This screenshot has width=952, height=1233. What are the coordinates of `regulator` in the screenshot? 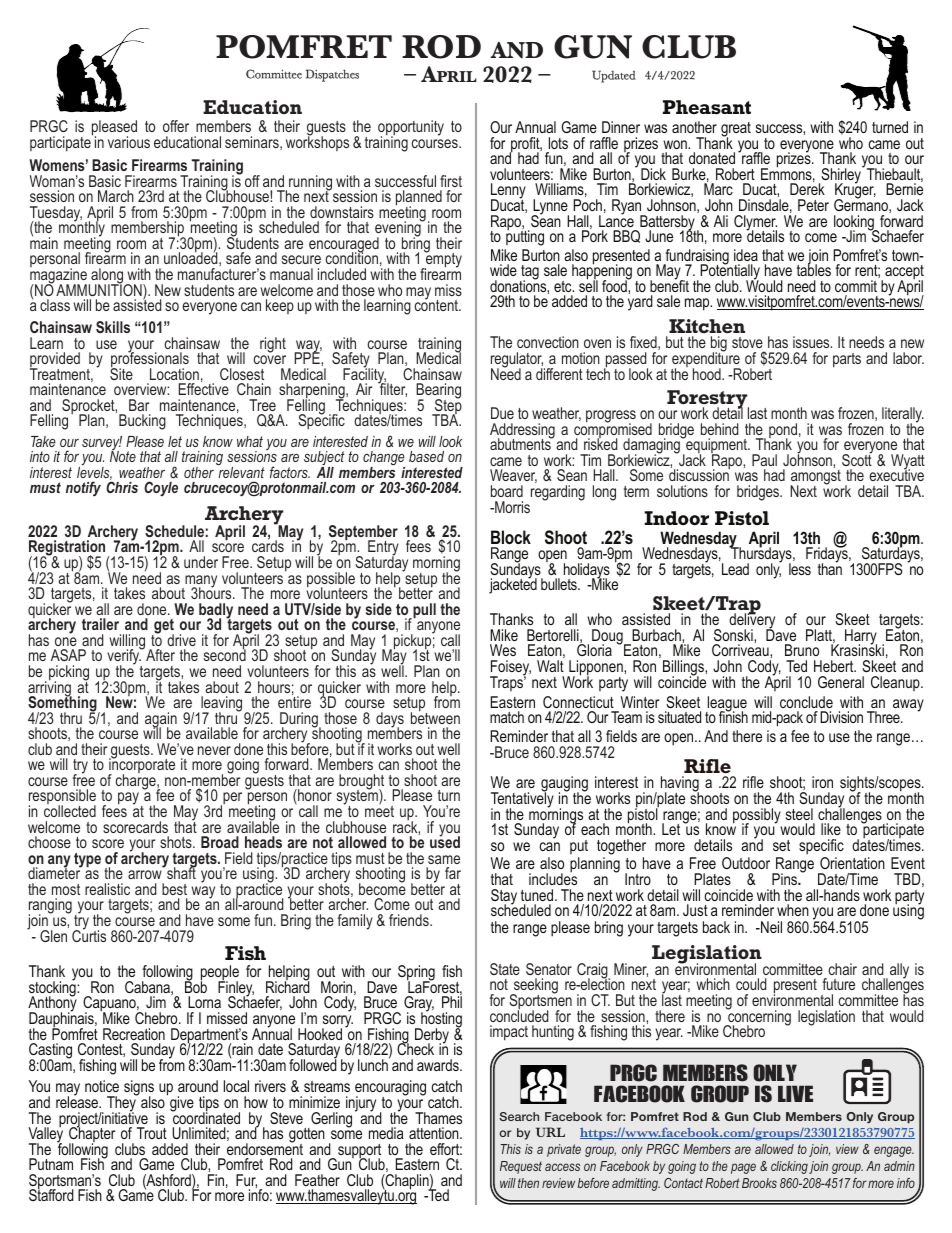 It's located at (517, 361).
